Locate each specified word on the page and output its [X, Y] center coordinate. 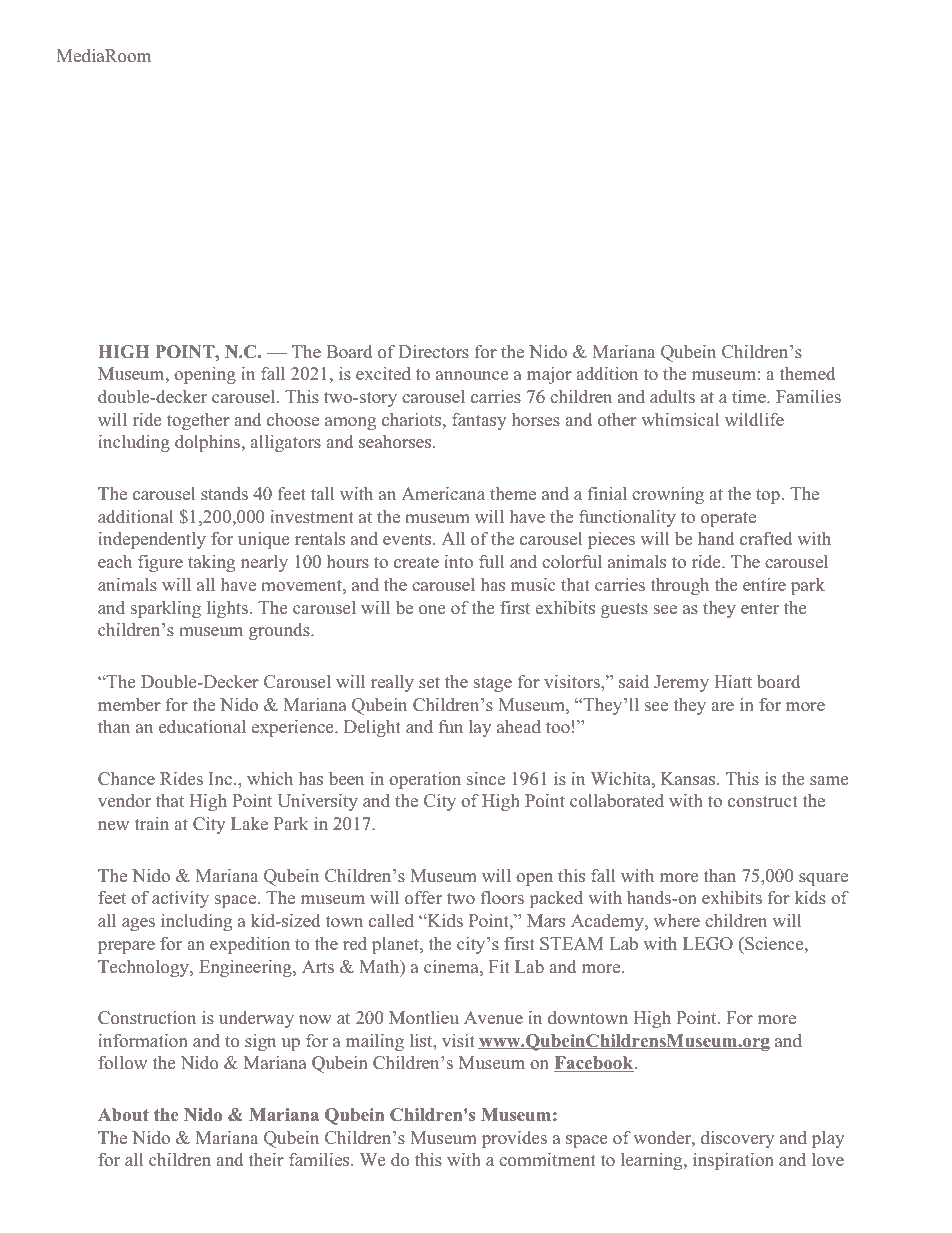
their [266, 1159]
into [458, 561]
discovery [737, 1139]
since [486, 778]
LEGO [708, 944]
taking [211, 563]
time [750, 396]
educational [202, 726]
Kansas [689, 778]
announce [472, 375]
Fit [499, 966]
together [198, 421]
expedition [250, 945]
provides [514, 1139]
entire [764, 584]
